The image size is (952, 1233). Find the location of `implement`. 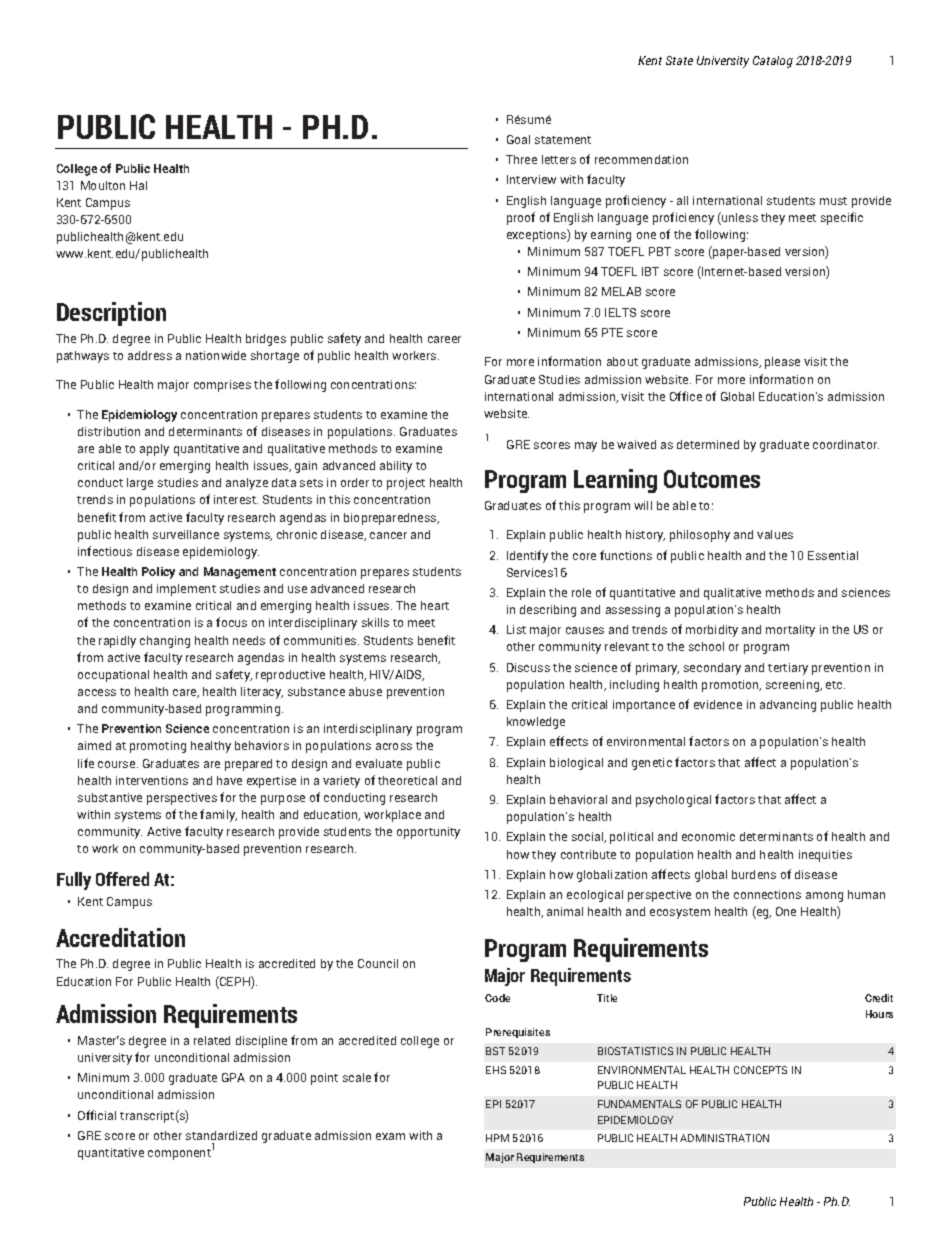

implement is located at coordinates (186, 590).
